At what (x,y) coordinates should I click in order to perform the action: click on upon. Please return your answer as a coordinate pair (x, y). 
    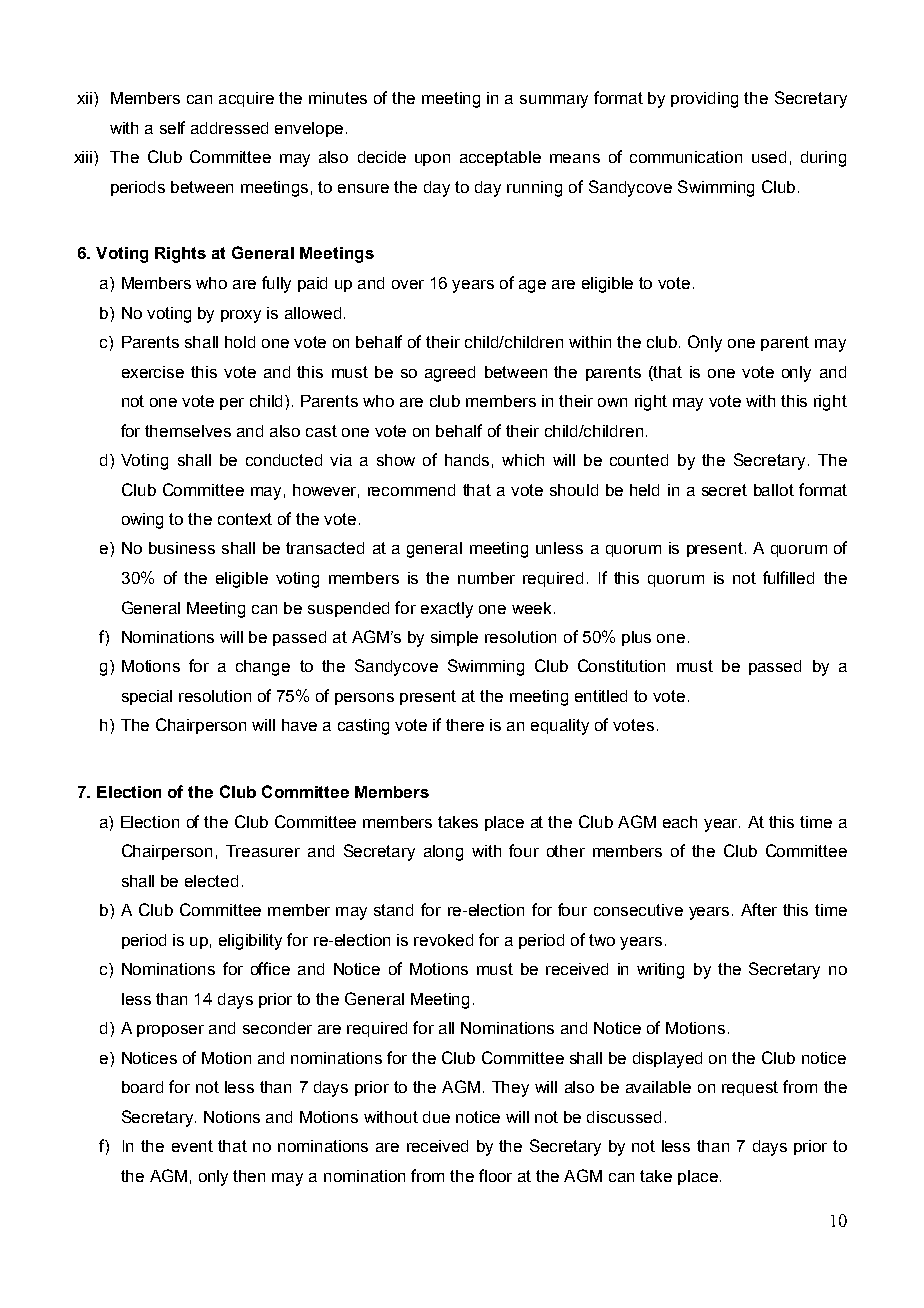
    Looking at the image, I should click on (432, 160).
